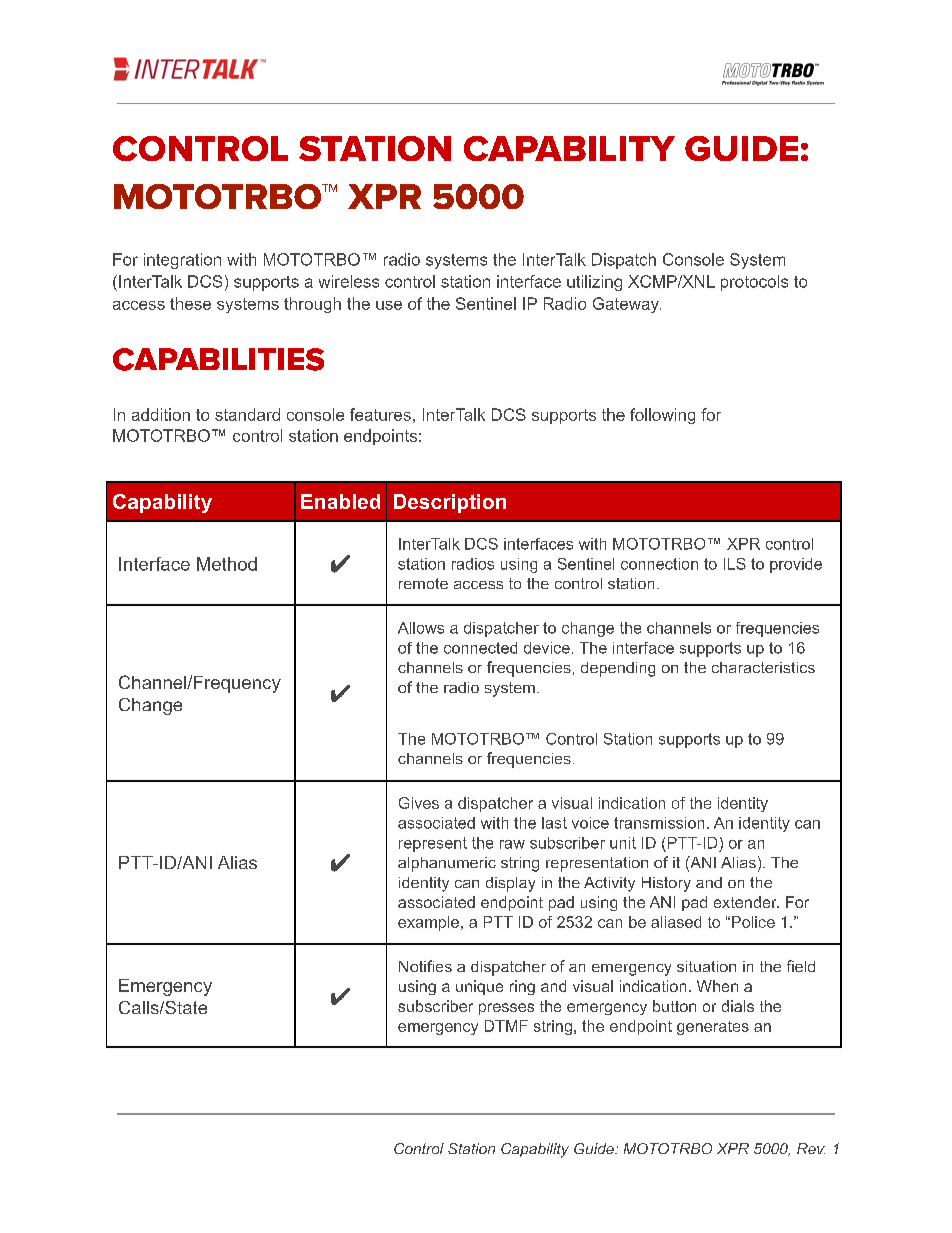  I want to click on protocols, so click(754, 283).
